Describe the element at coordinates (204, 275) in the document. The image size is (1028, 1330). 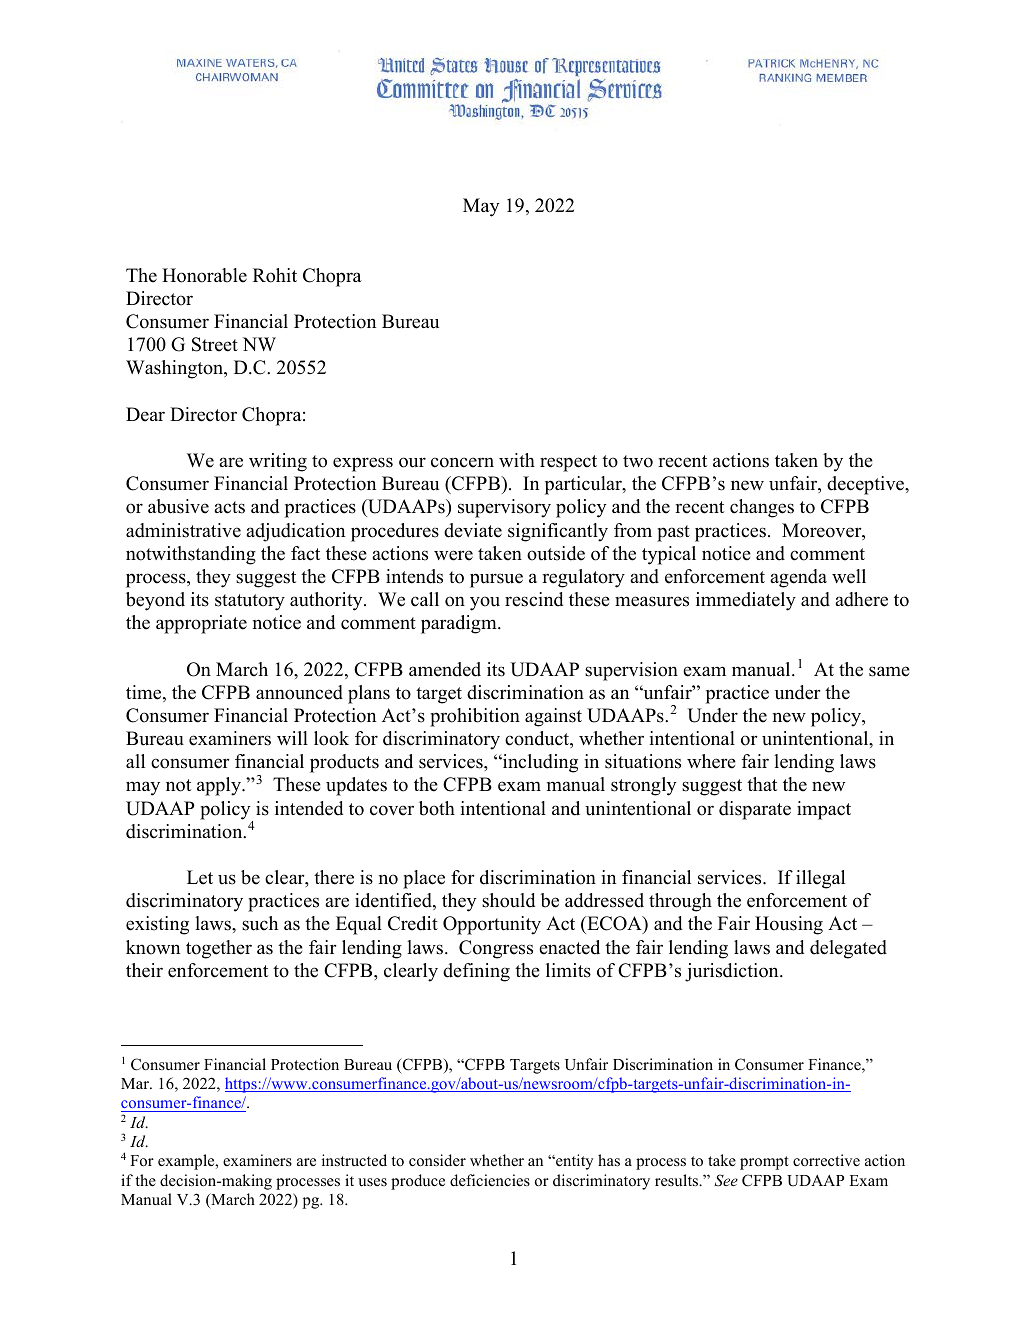
I see `Honorable` at that location.
